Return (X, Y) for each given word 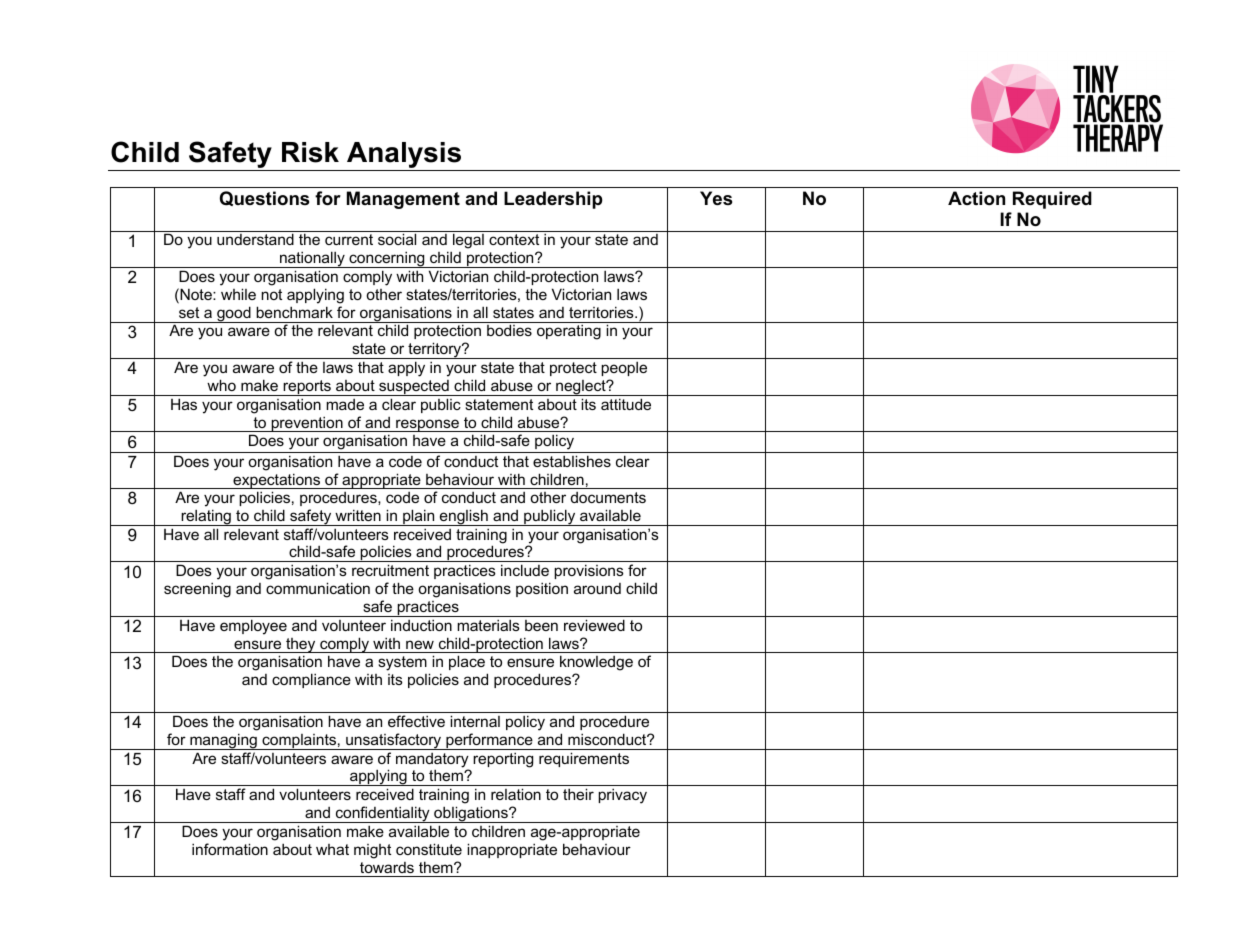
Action (976, 198)
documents (608, 497)
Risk (310, 152)
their (578, 794)
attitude (626, 404)
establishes (572, 461)
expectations (277, 481)
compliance (311, 680)
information (230, 849)
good (234, 314)
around (597, 588)
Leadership (553, 200)
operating (569, 332)
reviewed (594, 625)
